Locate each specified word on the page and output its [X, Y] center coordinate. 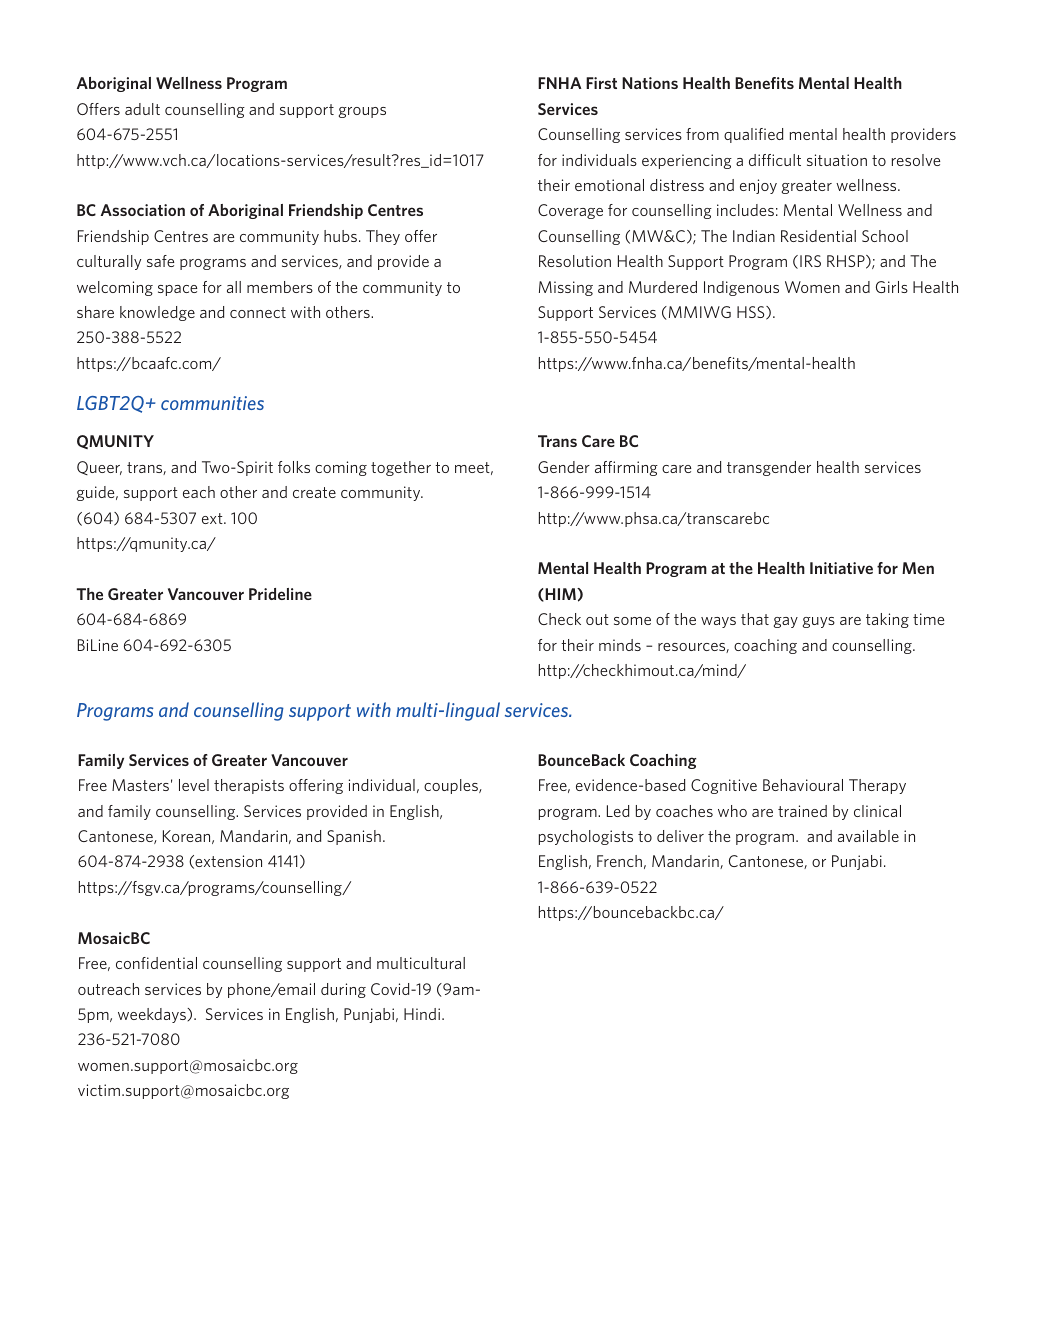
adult [142, 109]
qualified [753, 135]
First [601, 83]
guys [819, 622]
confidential [156, 963]
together [401, 468]
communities [212, 403]
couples [452, 786]
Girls [892, 287]
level [194, 785]
